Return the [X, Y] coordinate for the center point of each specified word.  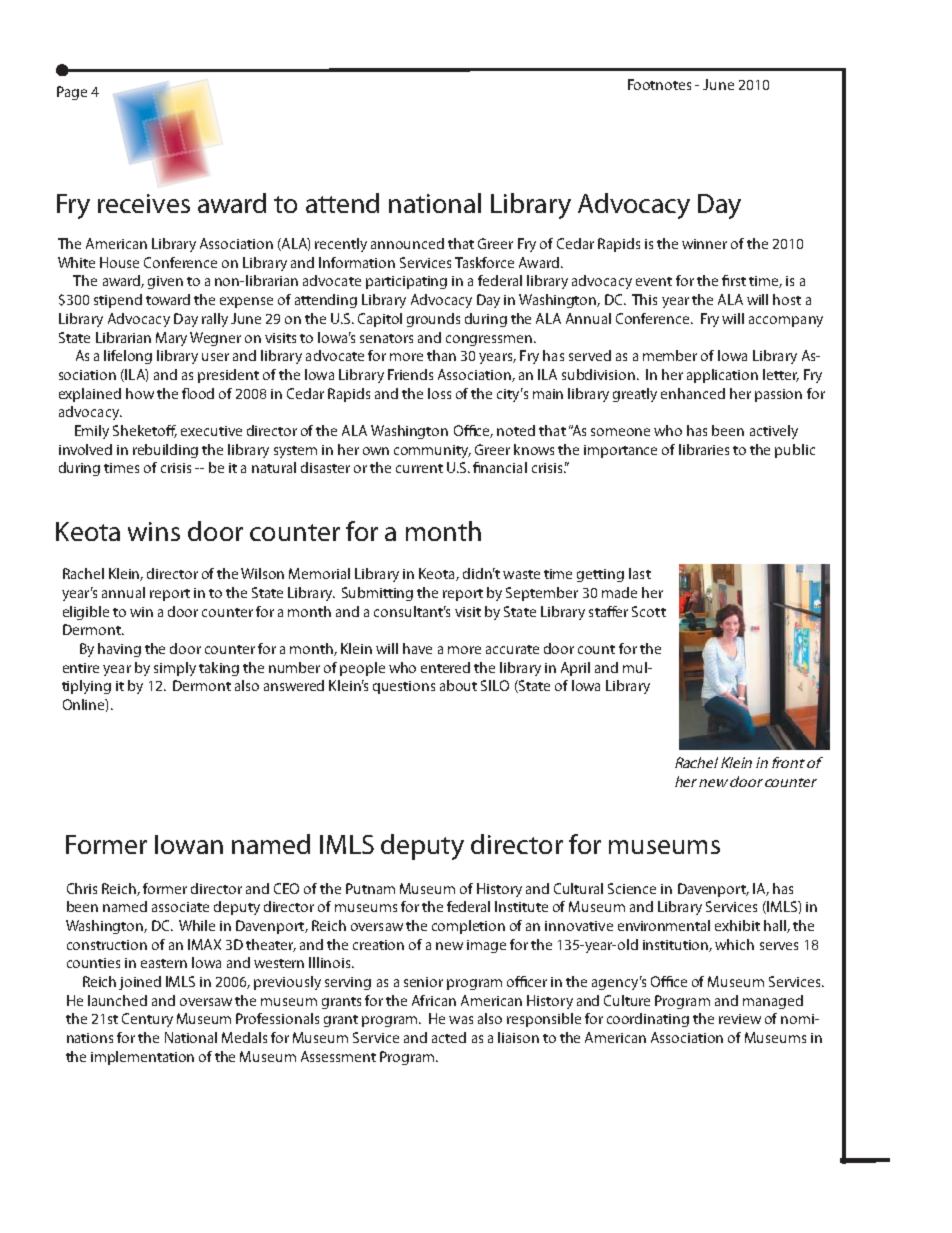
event [654, 281]
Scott [649, 611]
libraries [704, 449]
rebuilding [165, 451]
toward [168, 299]
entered [445, 667]
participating [406, 282]
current [419, 468]
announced [407, 243]
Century [147, 1020]
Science [632, 888]
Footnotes [659, 84]
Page [72, 93]
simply [175, 669]
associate [180, 907]
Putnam [370, 888]
